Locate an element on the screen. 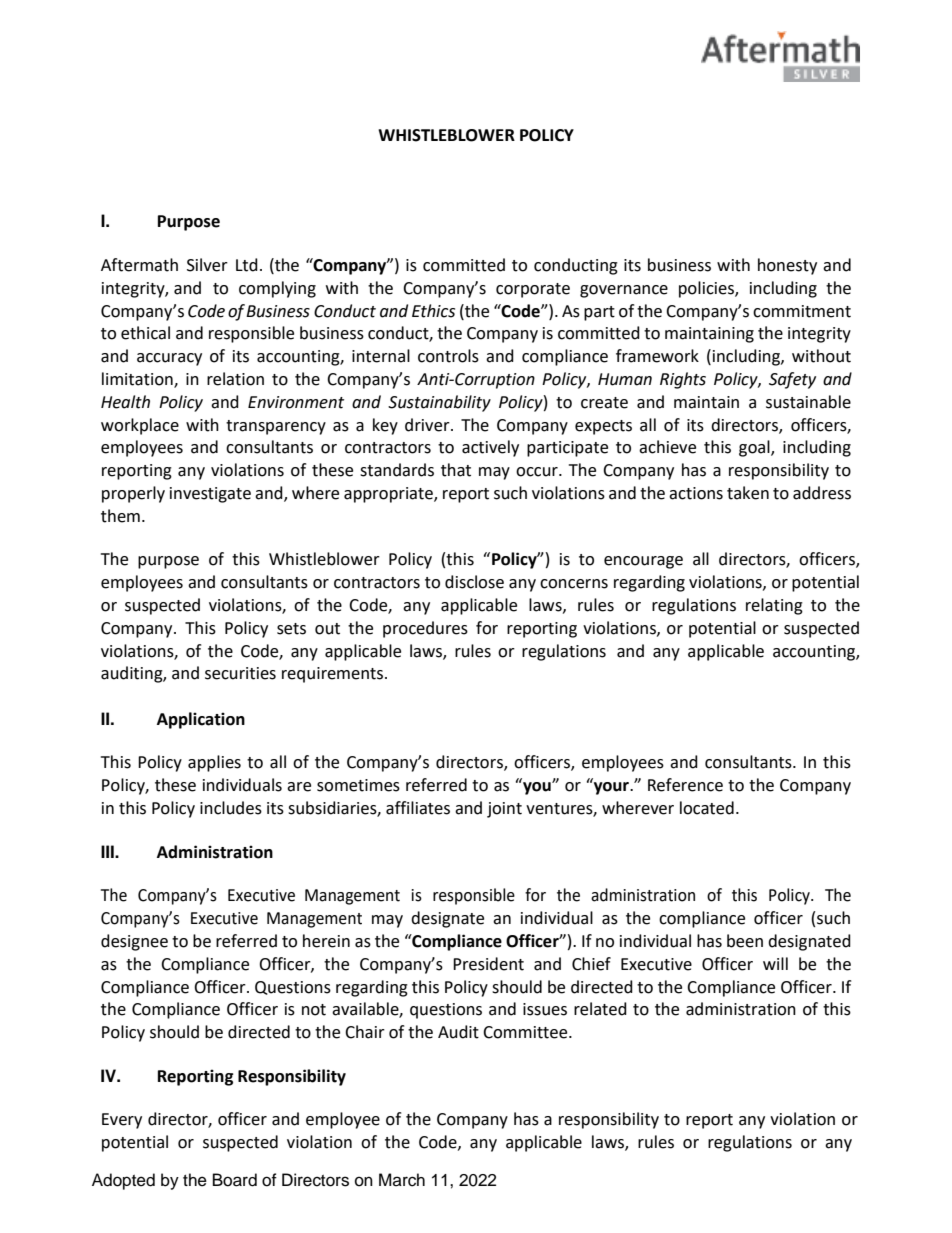 The height and width of the screenshot is (1233, 952). Reference is located at coordinates (685, 785).
